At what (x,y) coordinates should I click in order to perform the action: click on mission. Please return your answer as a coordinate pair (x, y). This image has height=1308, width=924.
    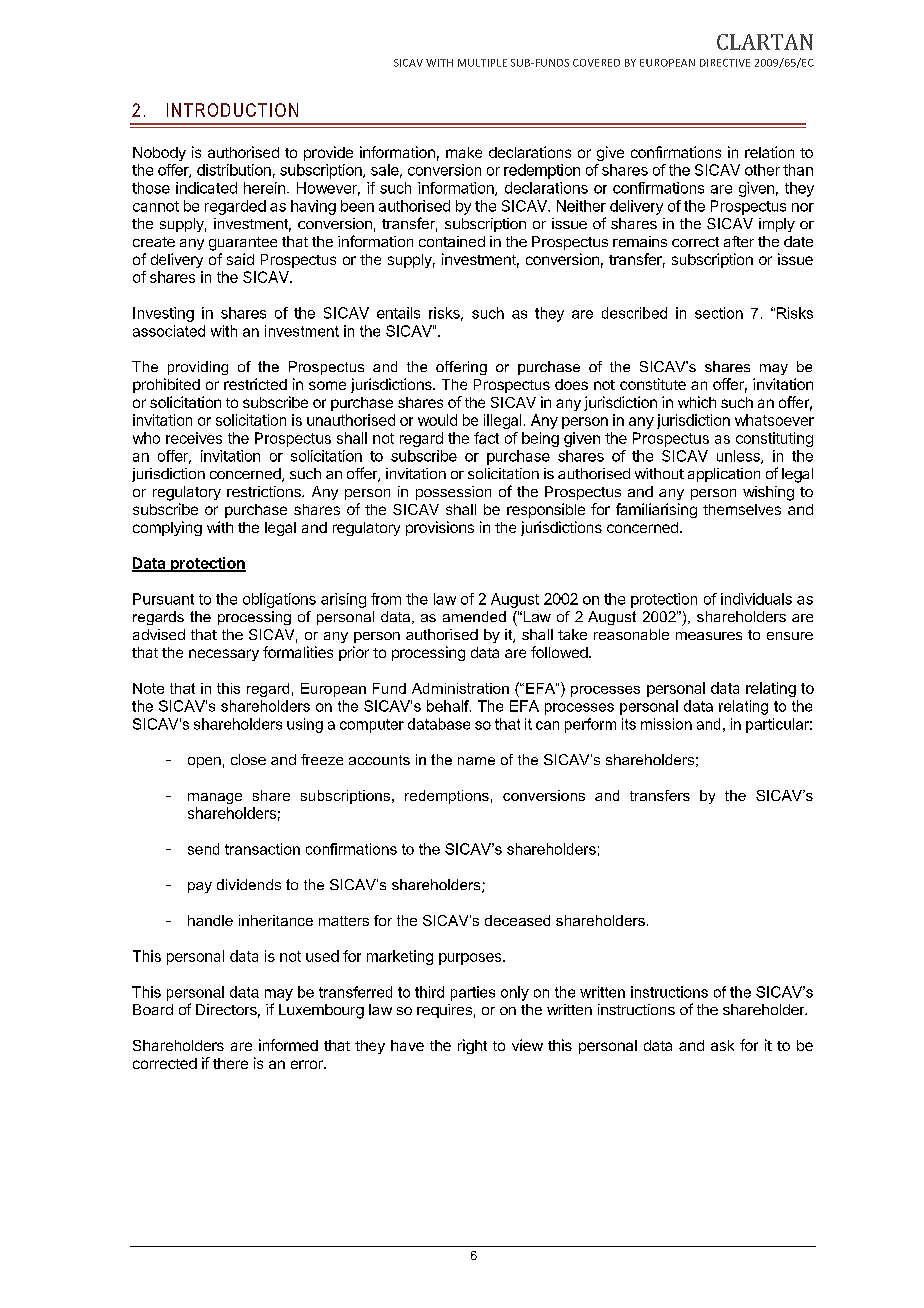
    Looking at the image, I should click on (666, 724).
